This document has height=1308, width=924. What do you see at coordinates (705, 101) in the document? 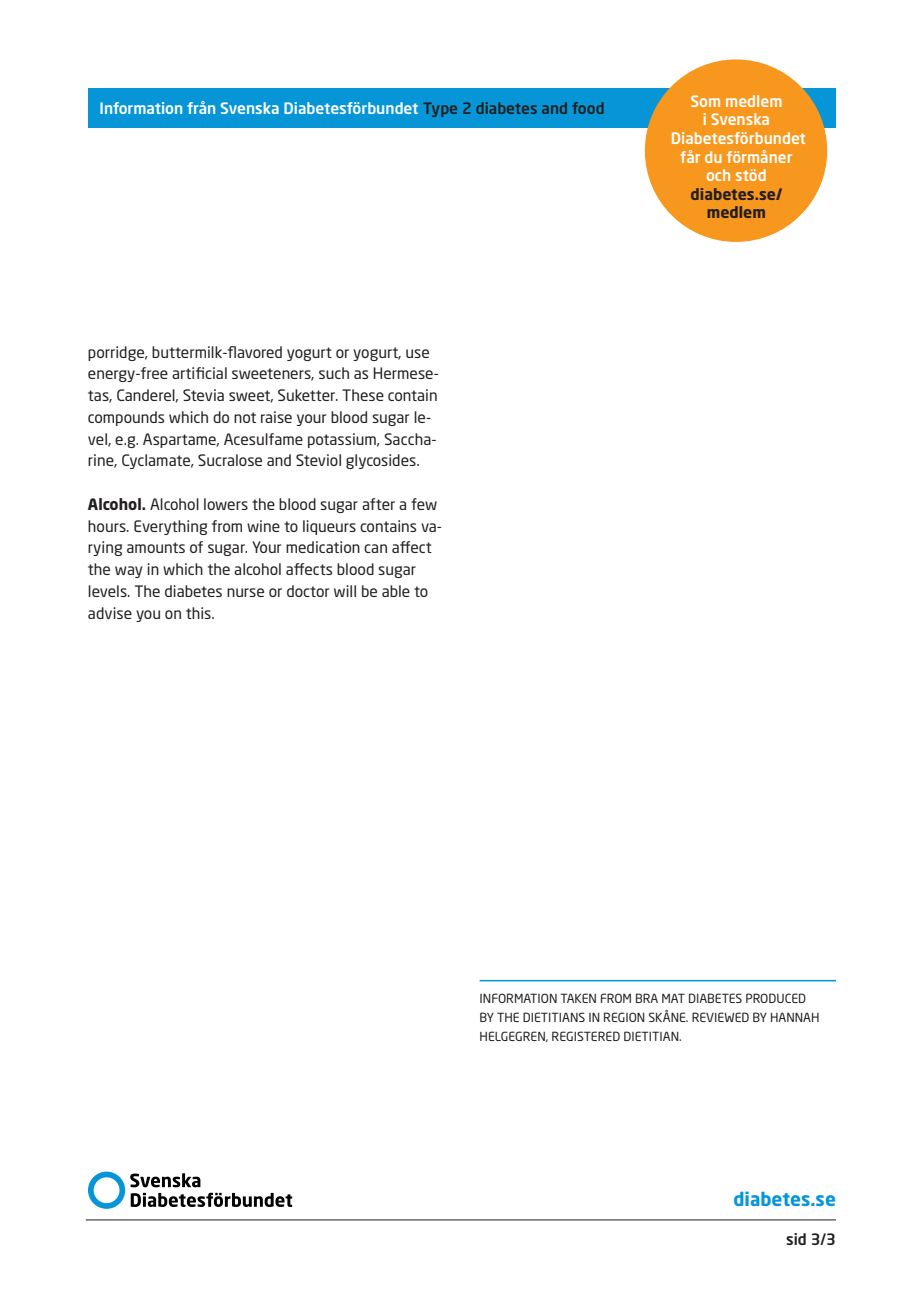
I see `Som` at bounding box center [705, 101].
